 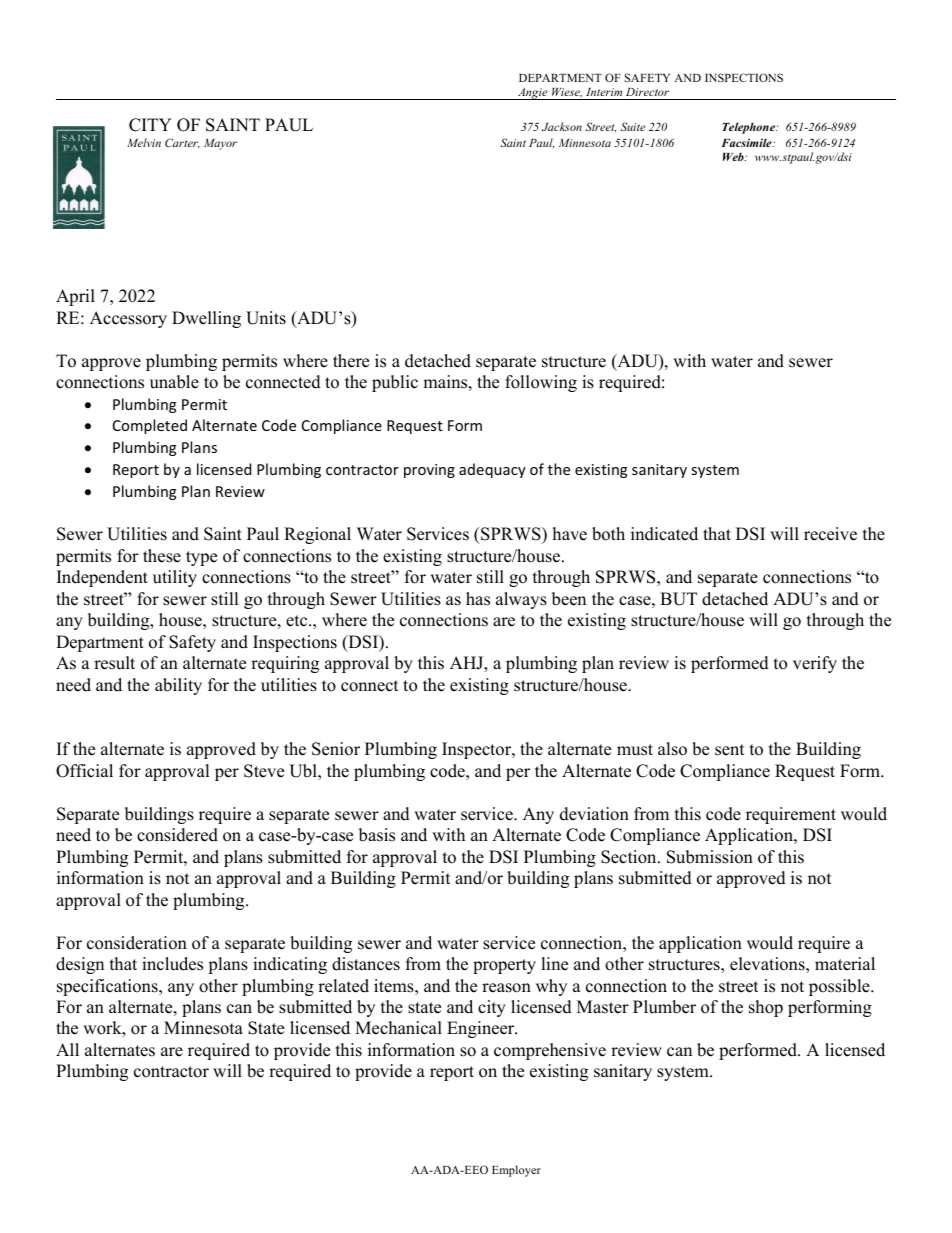 What do you see at coordinates (144, 142) in the image?
I see `Melvin` at bounding box center [144, 142].
